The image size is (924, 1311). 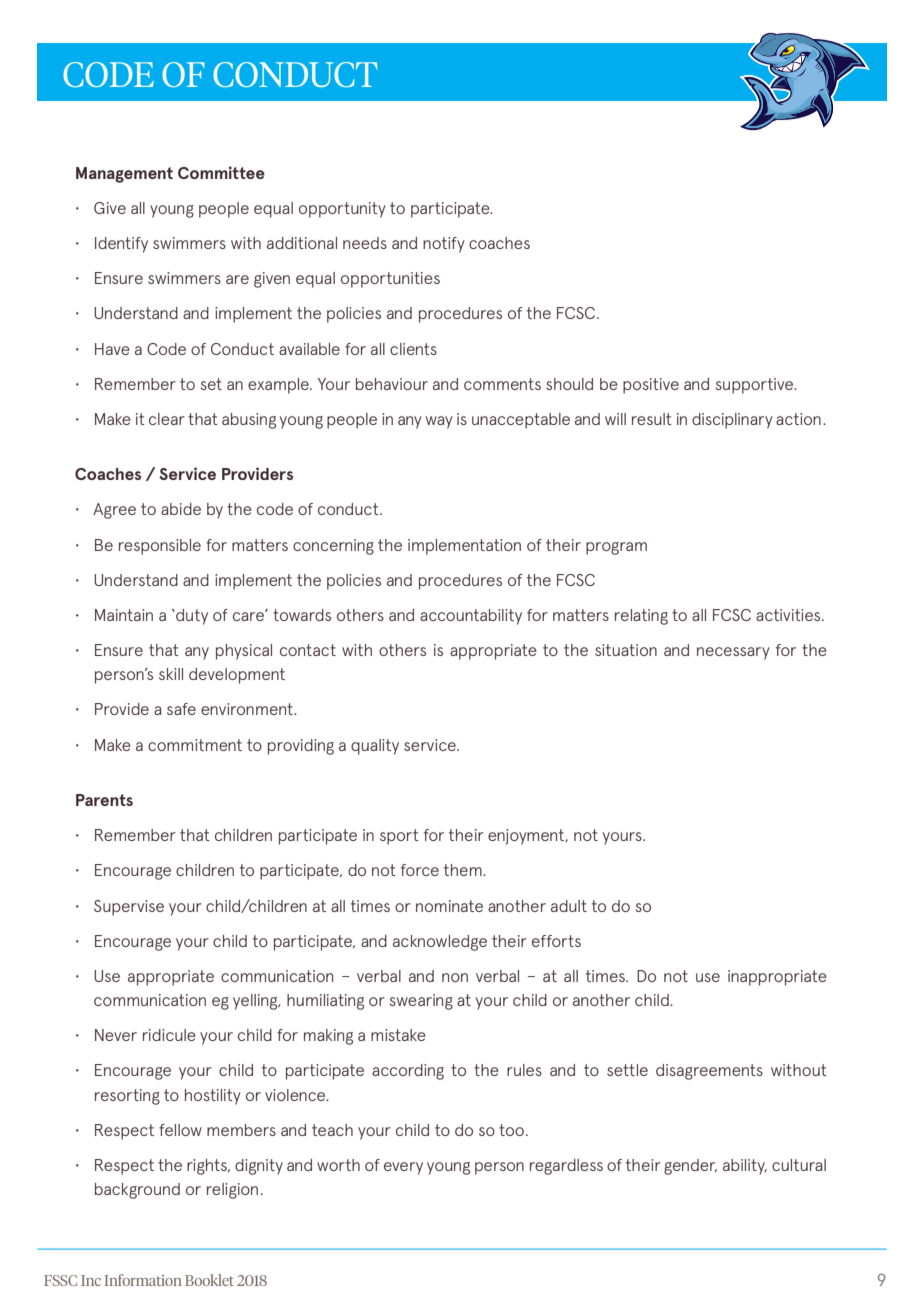 What do you see at coordinates (375, 747) in the image?
I see `quality` at bounding box center [375, 747].
